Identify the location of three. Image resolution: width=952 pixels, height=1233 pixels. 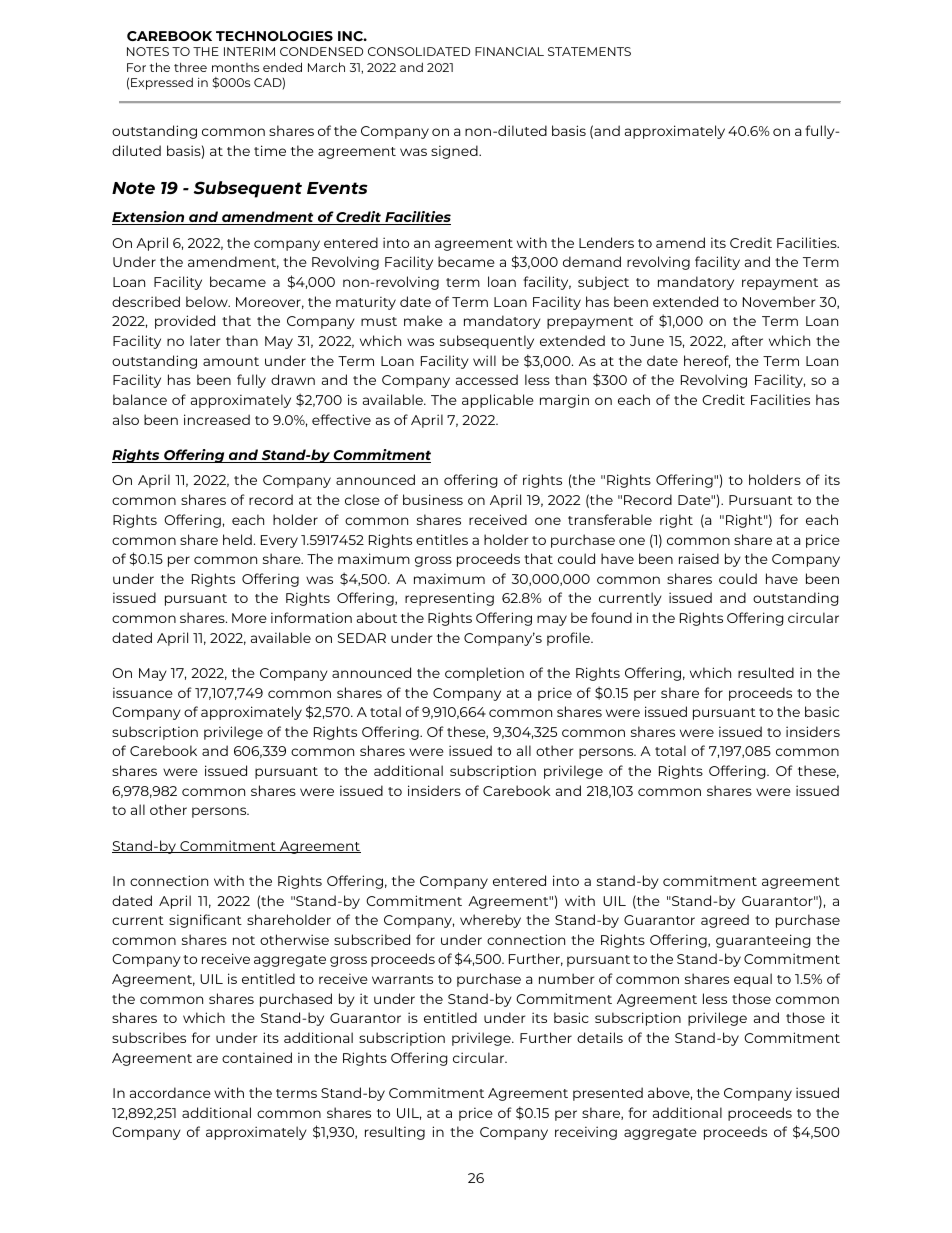
(190, 67).
